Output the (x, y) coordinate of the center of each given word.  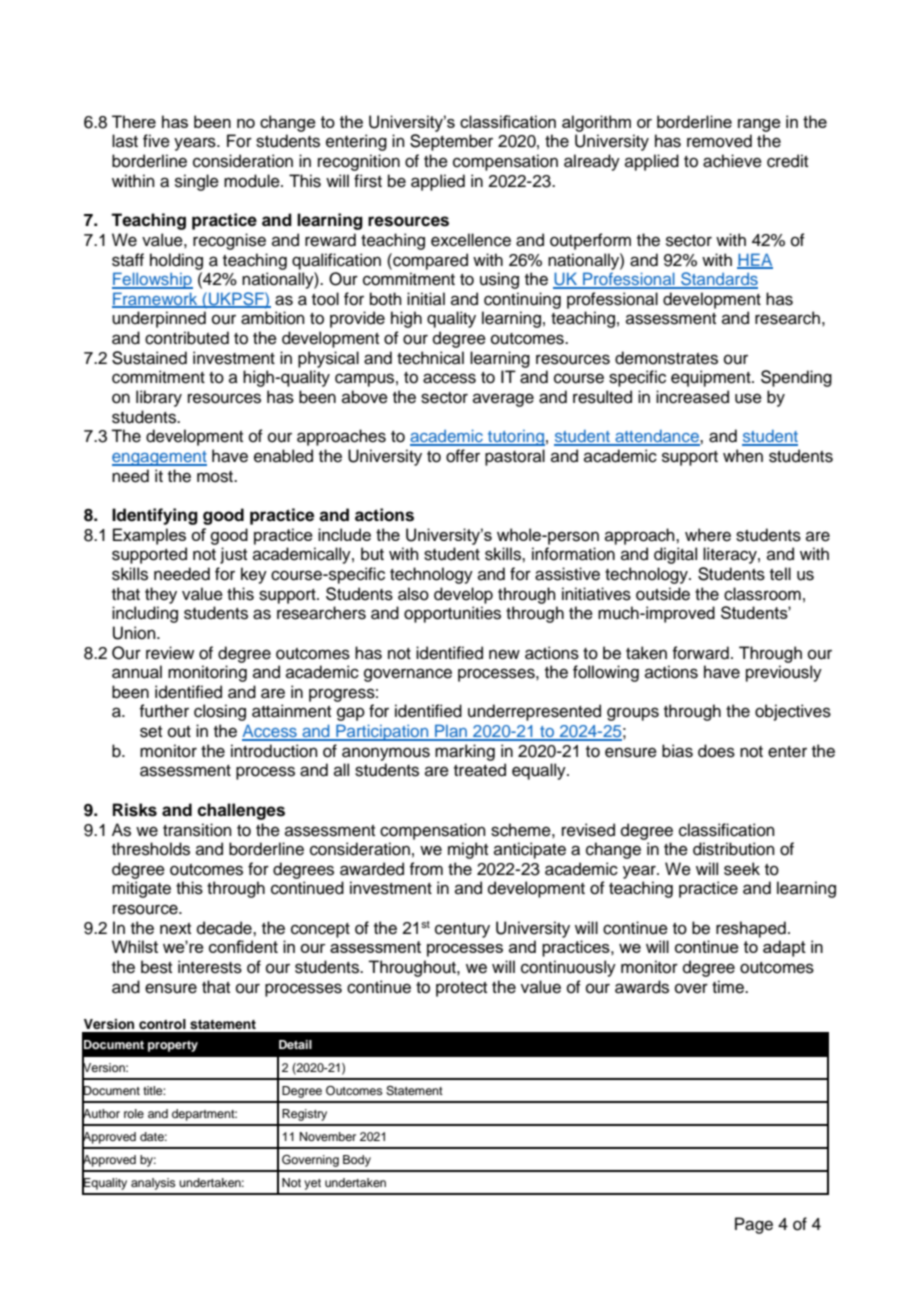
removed (719, 141)
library (159, 398)
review (170, 653)
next (175, 929)
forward (700, 653)
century (462, 930)
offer (463, 456)
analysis (153, 1184)
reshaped (751, 929)
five (156, 141)
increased (692, 397)
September (451, 142)
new (504, 654)
